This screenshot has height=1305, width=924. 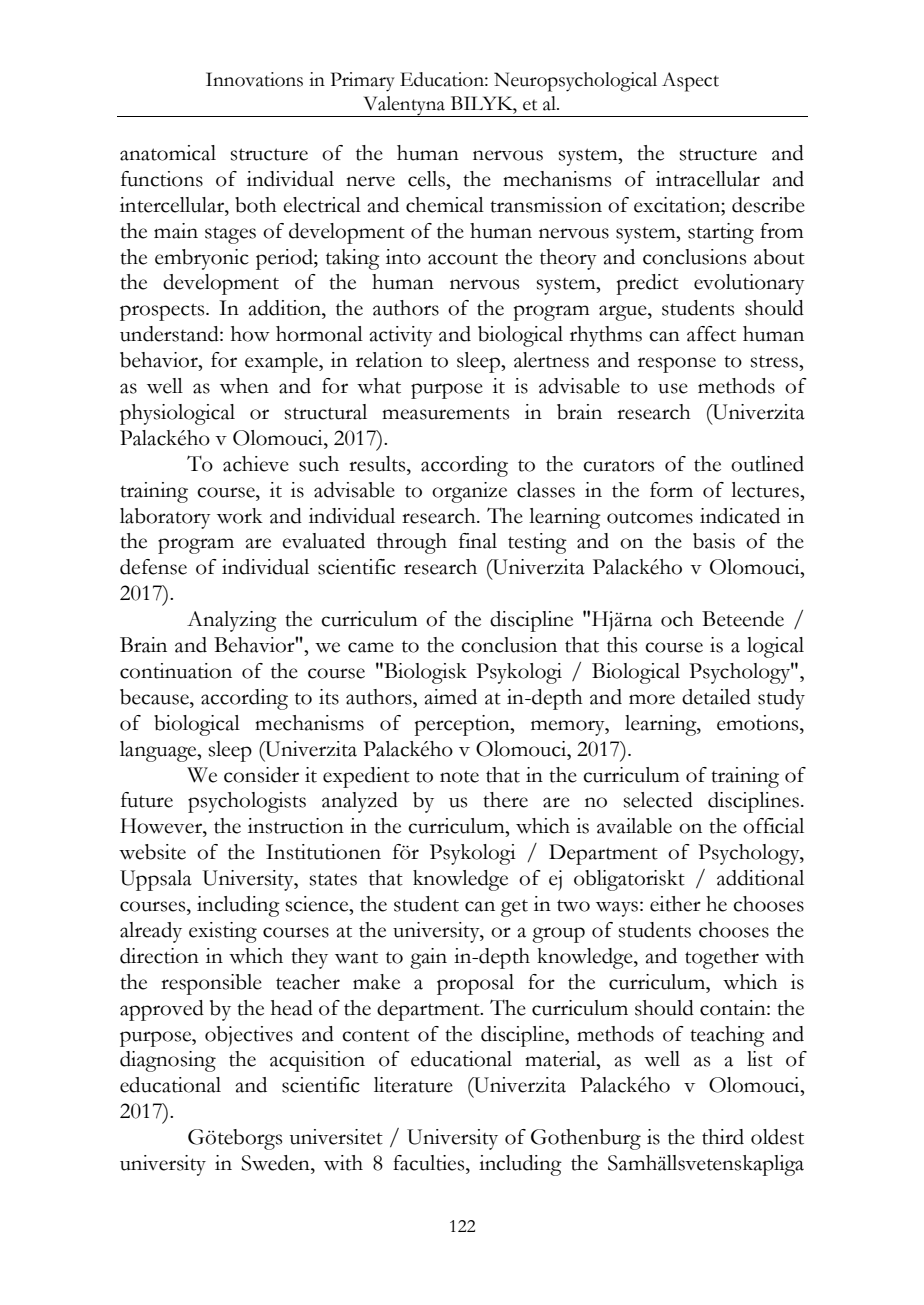 What do you see at coordinates (232, 621) in the screenshot?
I see `Analyzing` at bounding box center [232, 621].
